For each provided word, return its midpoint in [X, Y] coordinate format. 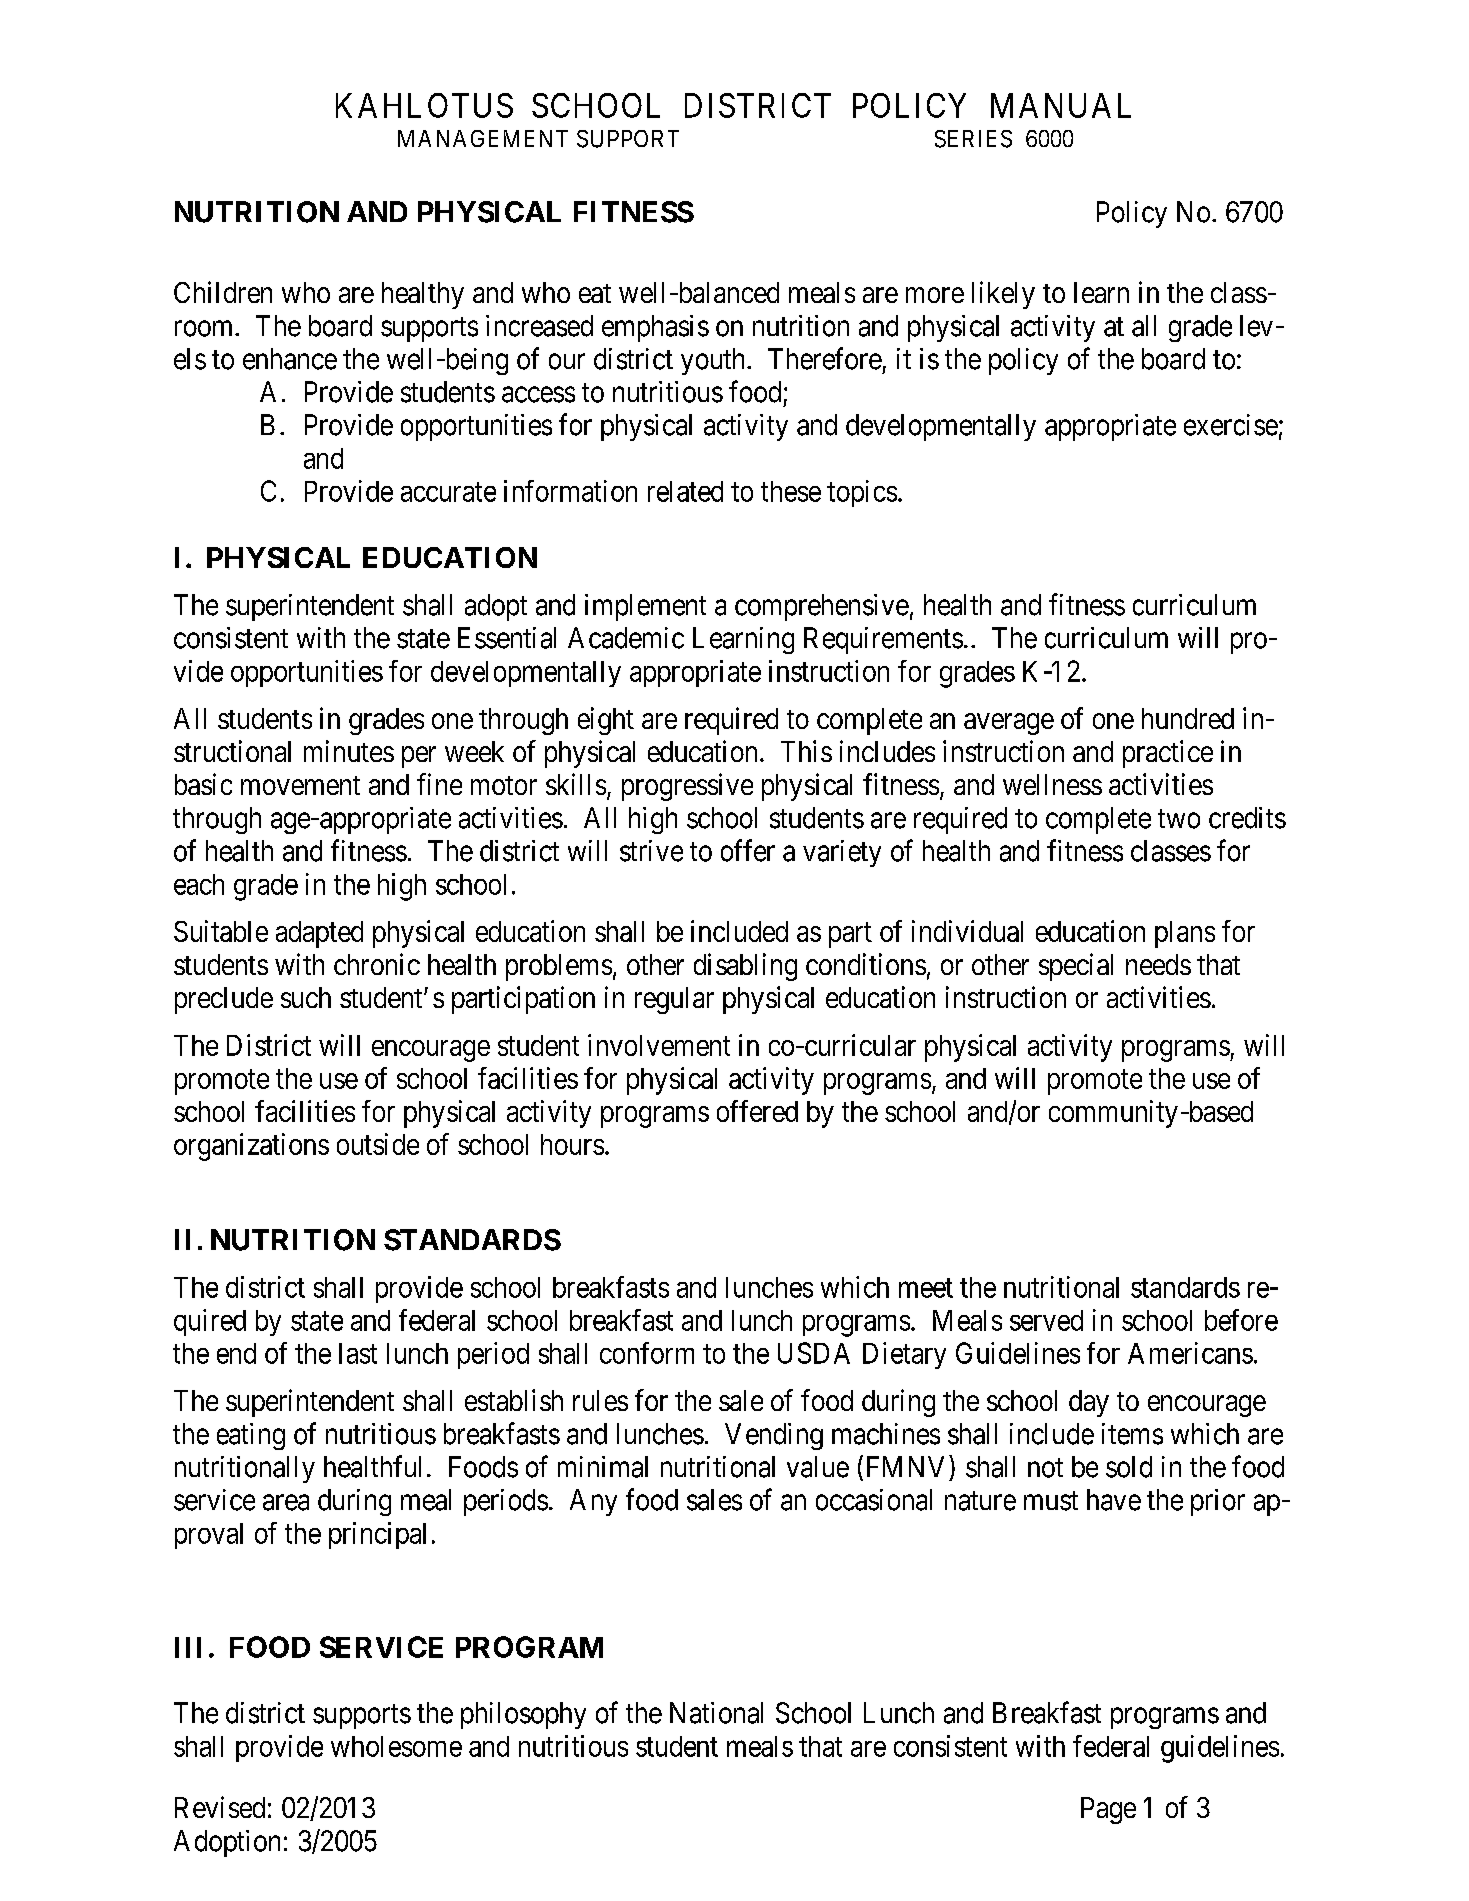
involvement [659, 1045]
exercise [1231, 425]
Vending [774, 1436]
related [685, 491]
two [1179, 819]
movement [300, 785]
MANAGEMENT [483, 138]
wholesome [396, 1746]
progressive [687, 787]
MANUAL [1061, 105]
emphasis [655, 328]
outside [378, 1144]
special [1076, 967]
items [1132, 1434]
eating [251, 1436]
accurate [448, 492]
